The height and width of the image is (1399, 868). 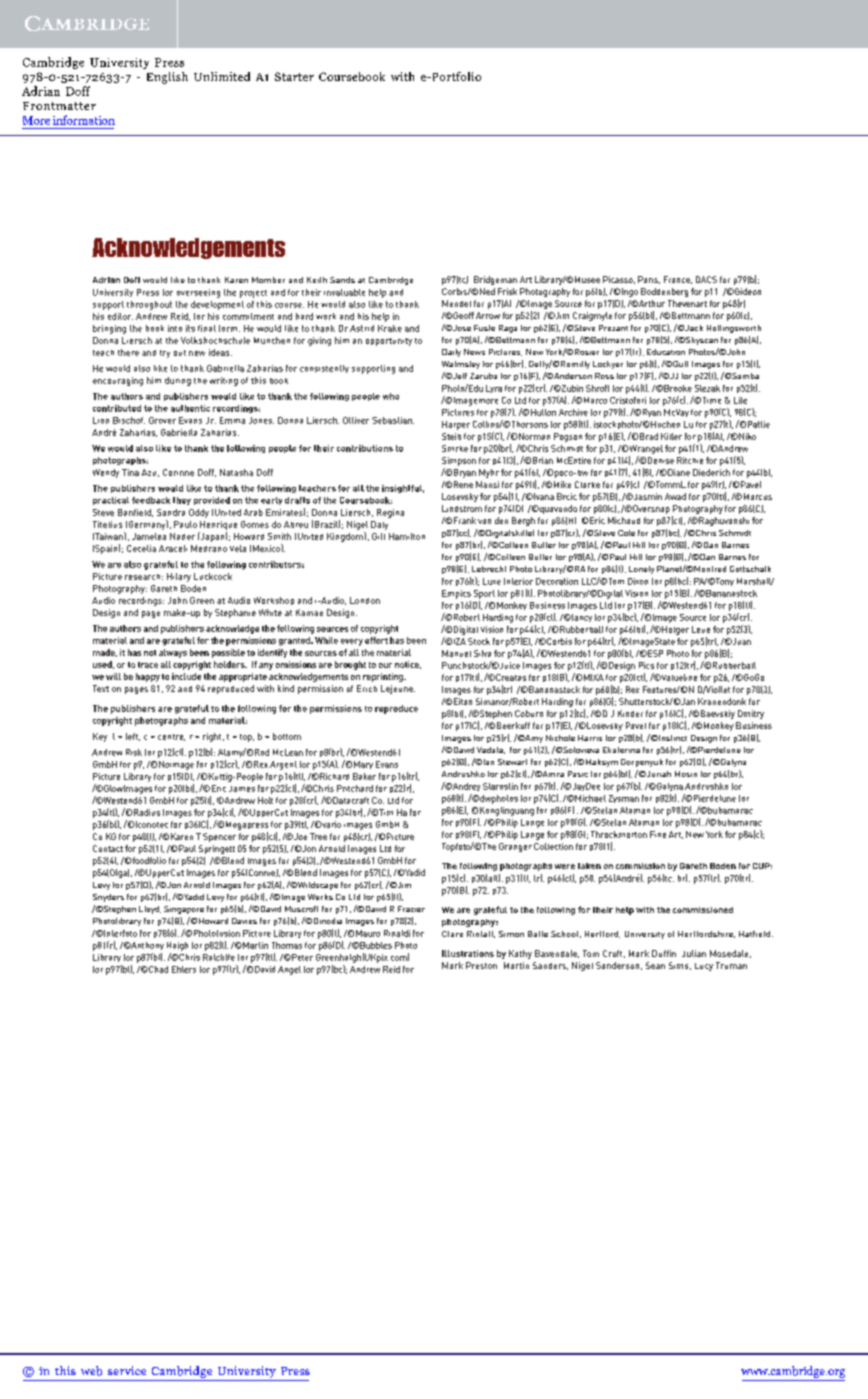 I want to click on Singapore, so click(x=184, y=910).
